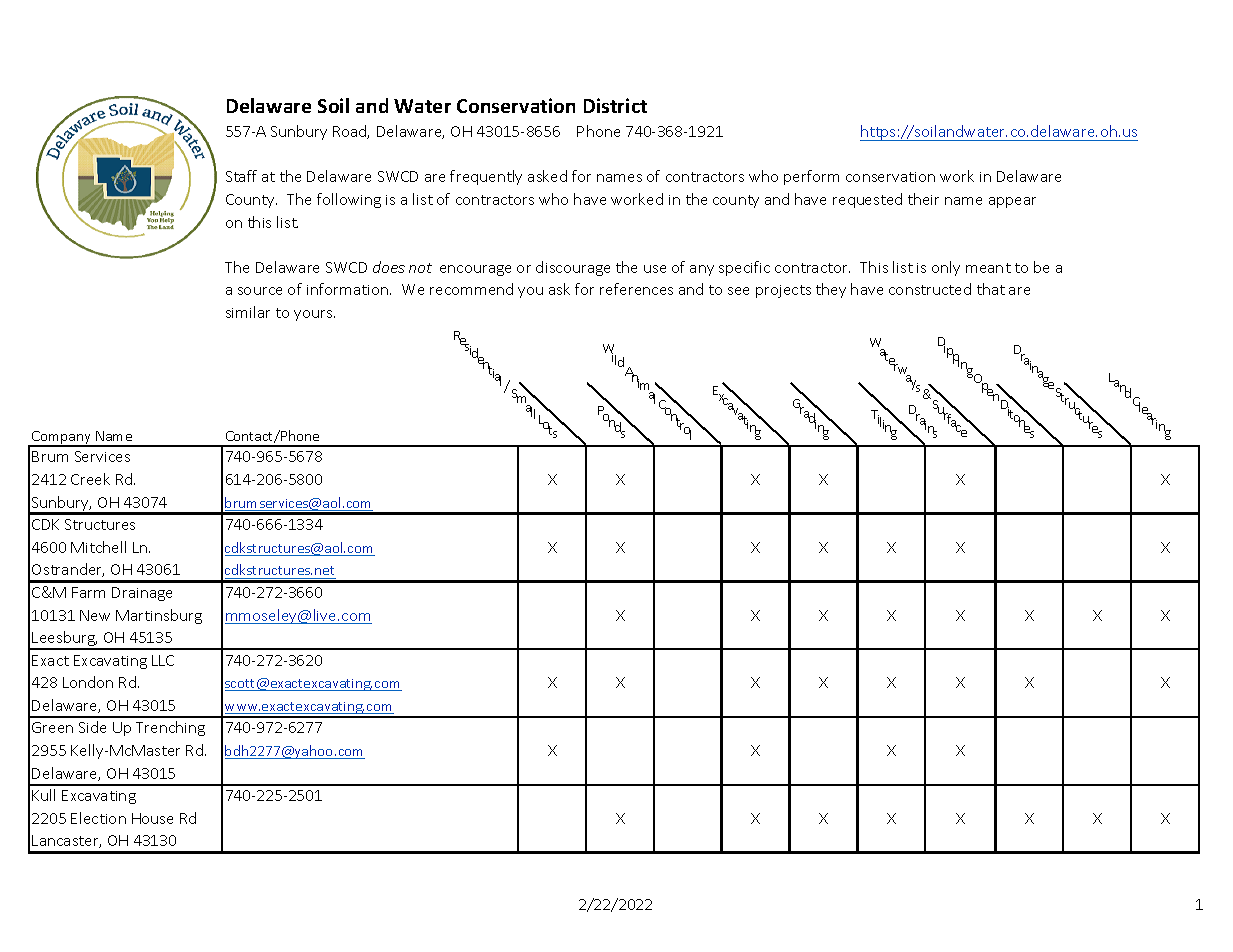  What do you see at coordinates (241, 176) in the screenshot?
I see `Staff` at bounding box center [241, 176].
